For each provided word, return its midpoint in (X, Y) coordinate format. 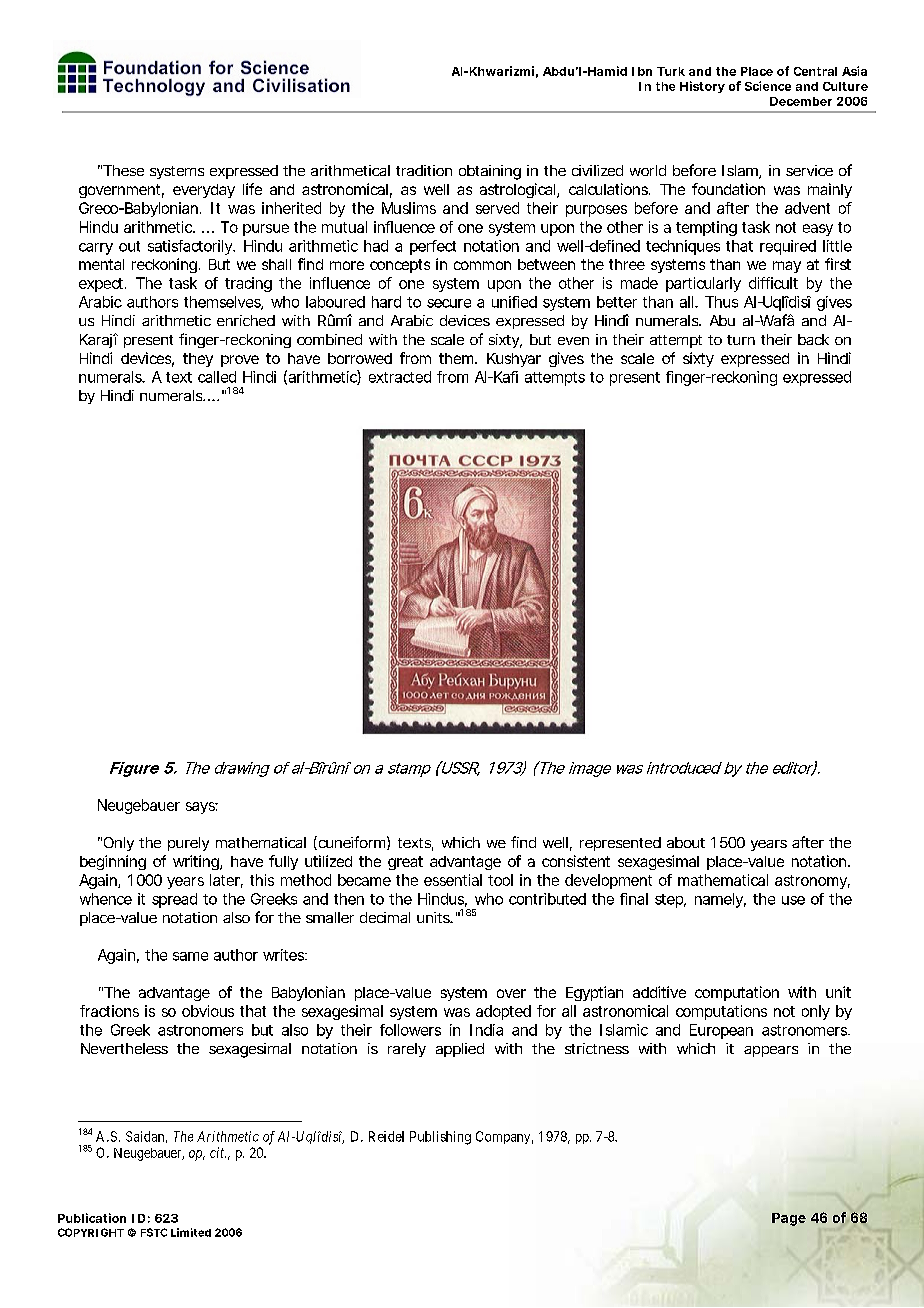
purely (188, 844)
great (405, 863)
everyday (204, 191)
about (686, 842)
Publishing (440, 1138)
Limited (191, 1232)
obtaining (490, 172)
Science (768, 86)
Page (789, 1219)
